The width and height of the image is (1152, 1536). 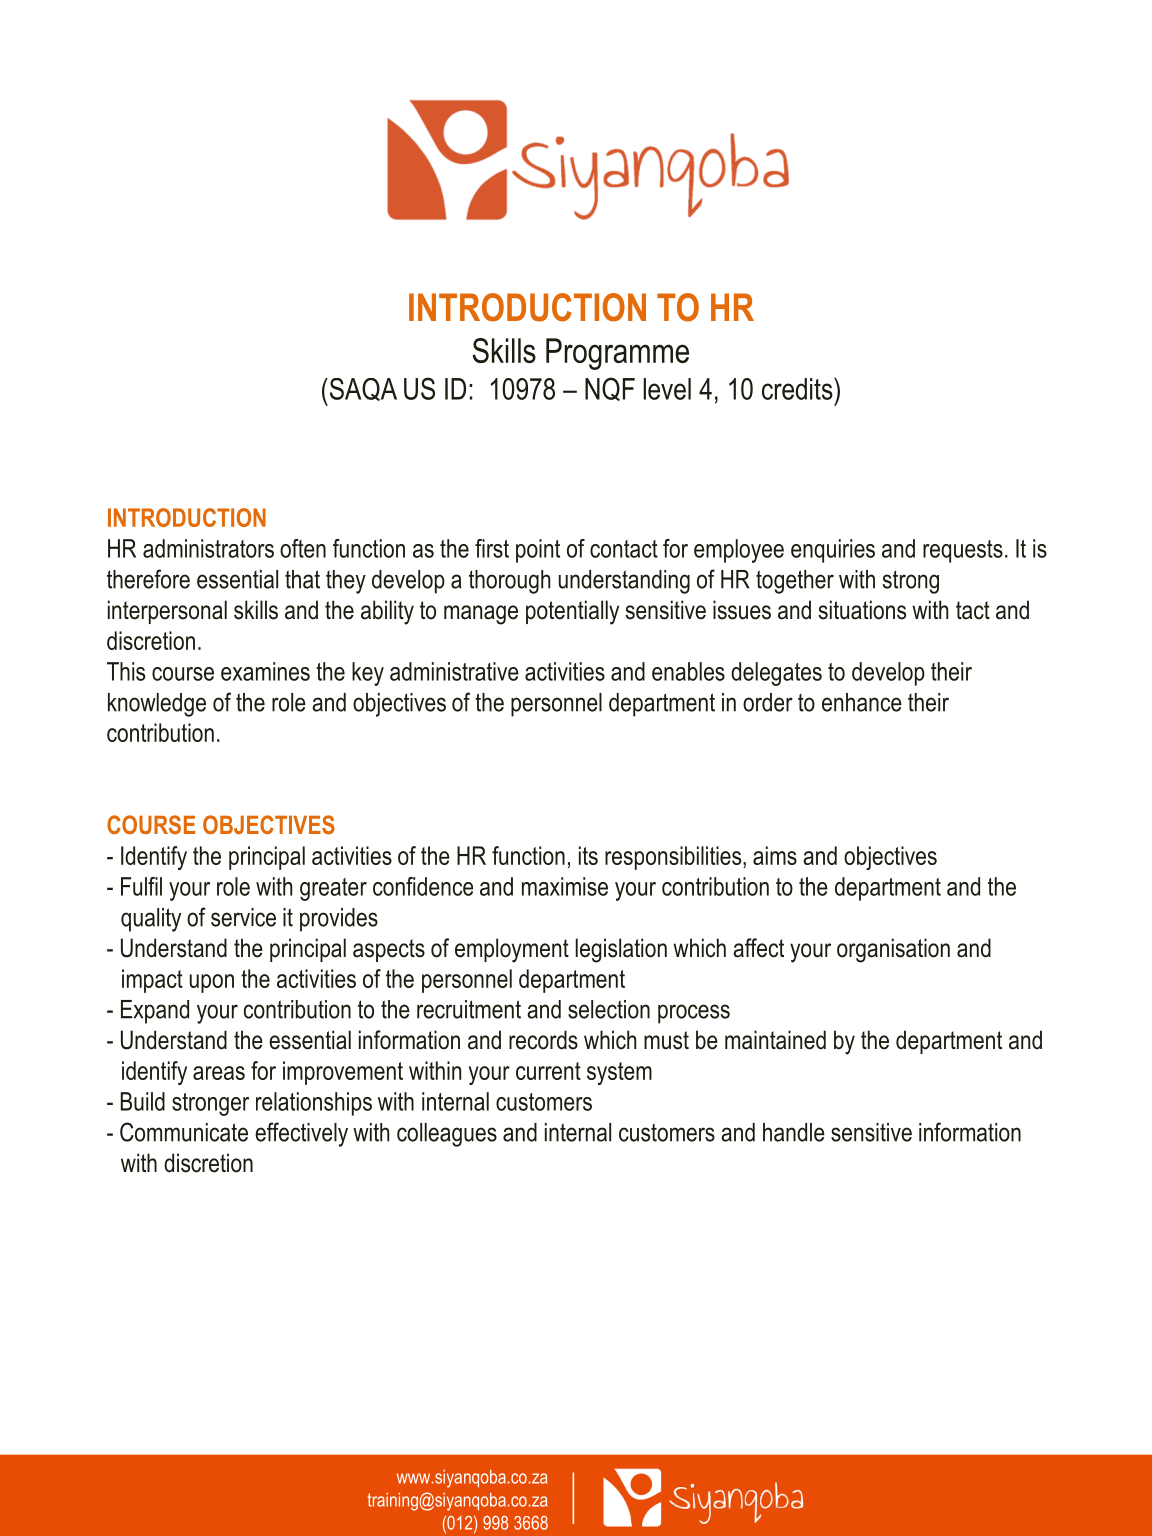 I want to click on knowledge, so click(x=157, y=705).
